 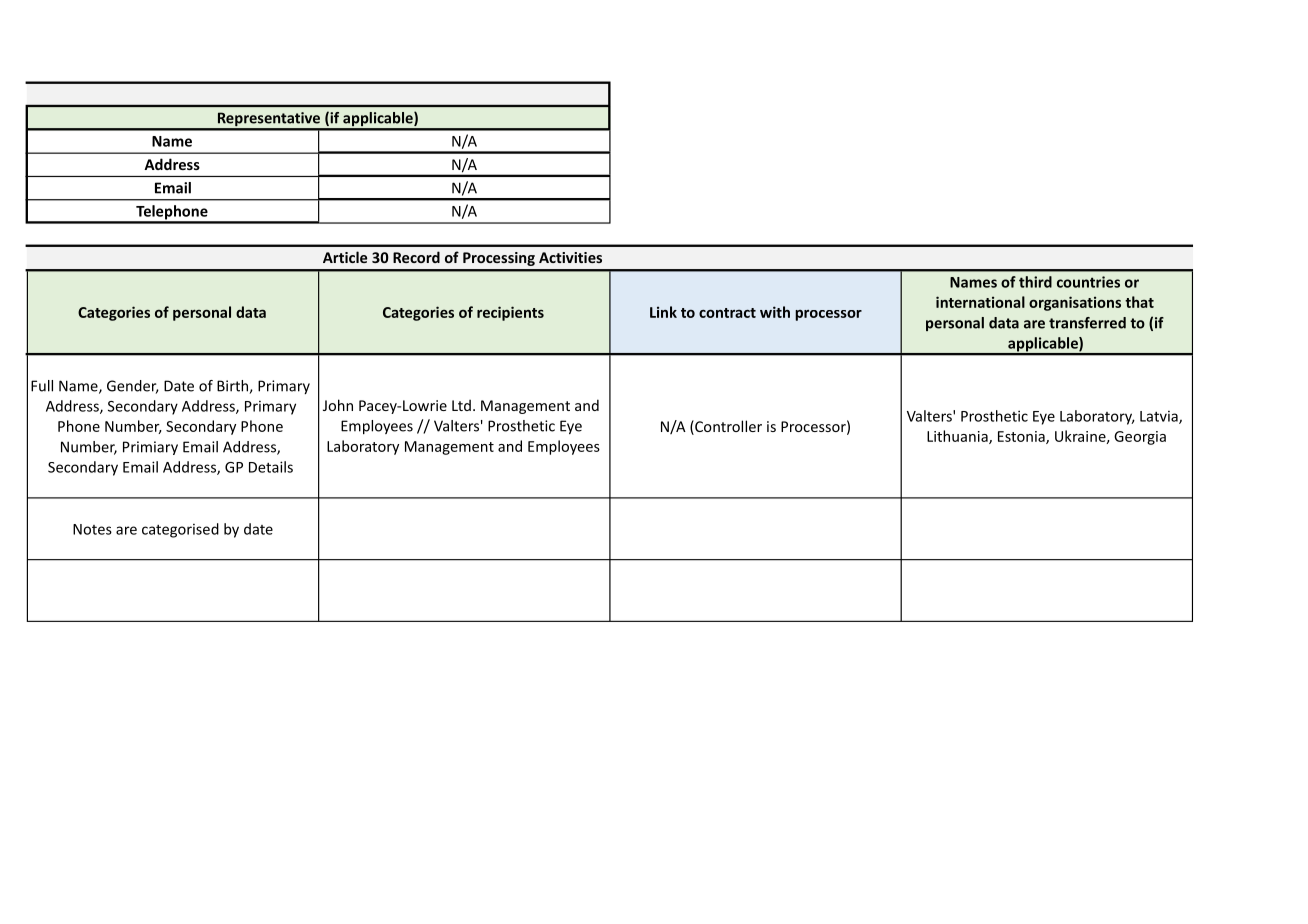 What do you see at coordinates (1022, 437) in the screenshot?
I see `Estonia` at bounding box center [1022, 437].
